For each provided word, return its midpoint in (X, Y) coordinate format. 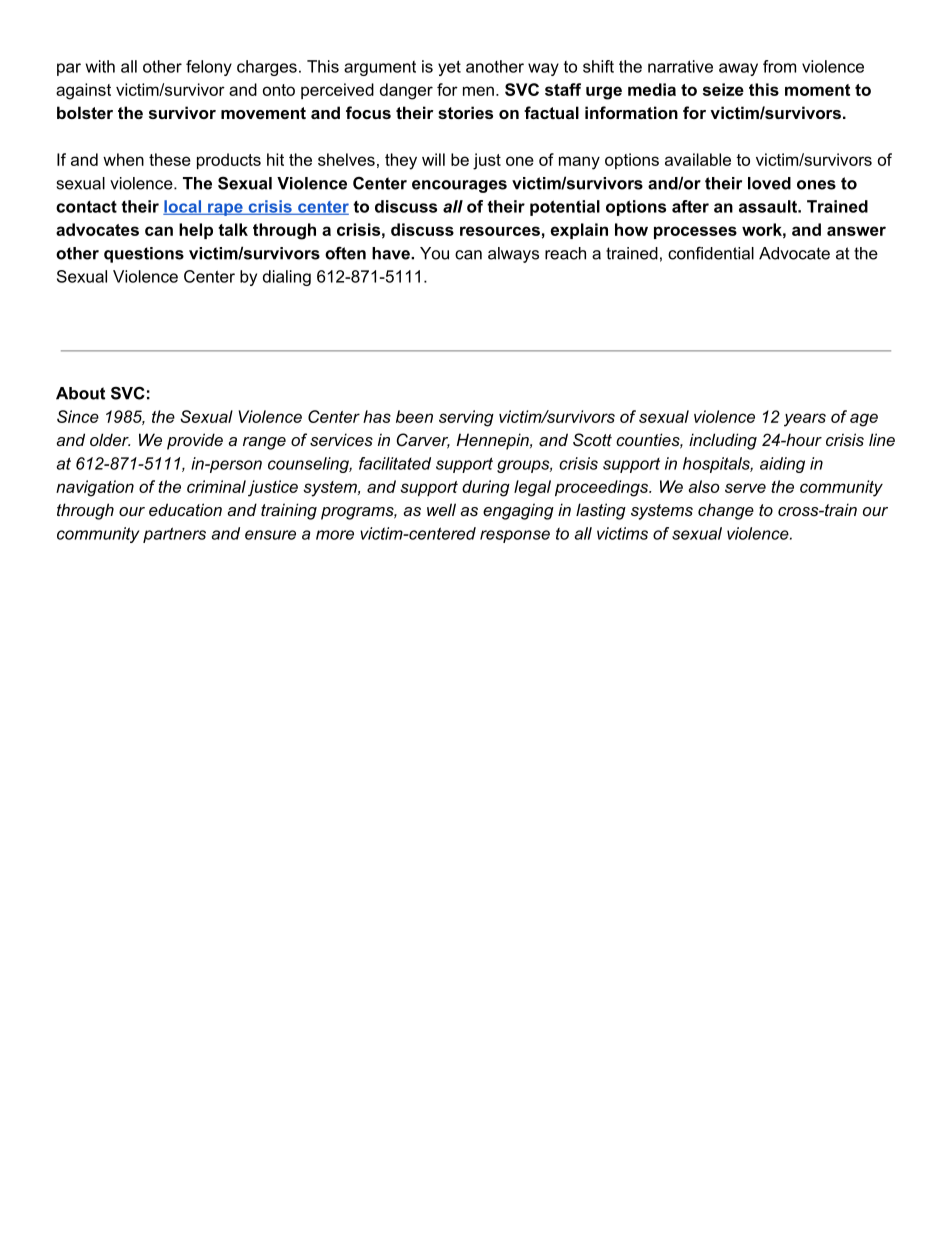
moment (817, 90)
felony (209, 68)
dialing (287, 278)
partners (174, 535)
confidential (711, 253)
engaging (518, 511)
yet (449, 68)
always (513, 255)
